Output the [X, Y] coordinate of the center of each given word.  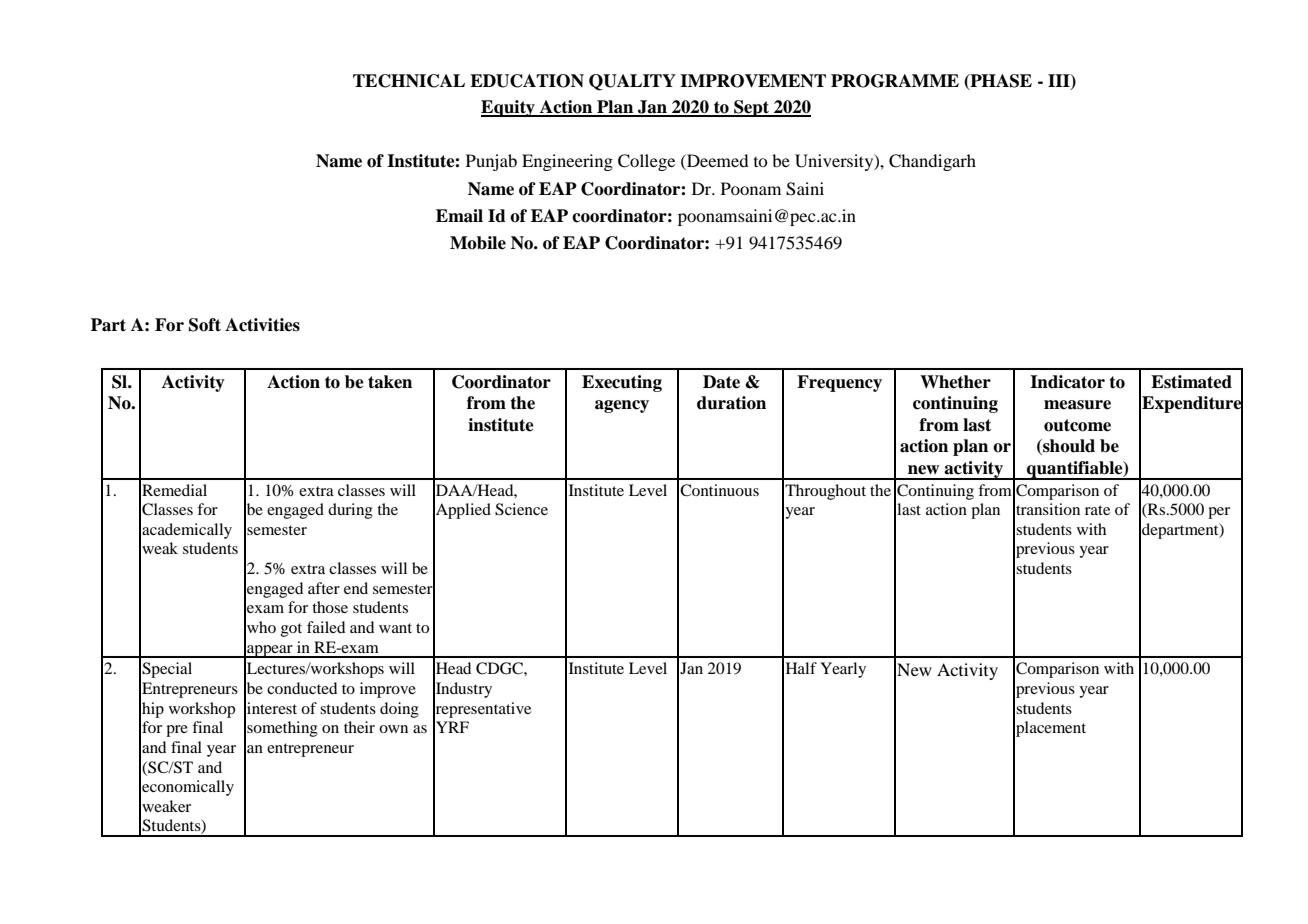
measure [1077, 405]
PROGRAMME [895, 81]
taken [390, 382]
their [359, 727]
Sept [752, 108]
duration [731, 403]
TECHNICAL [409, 81]
